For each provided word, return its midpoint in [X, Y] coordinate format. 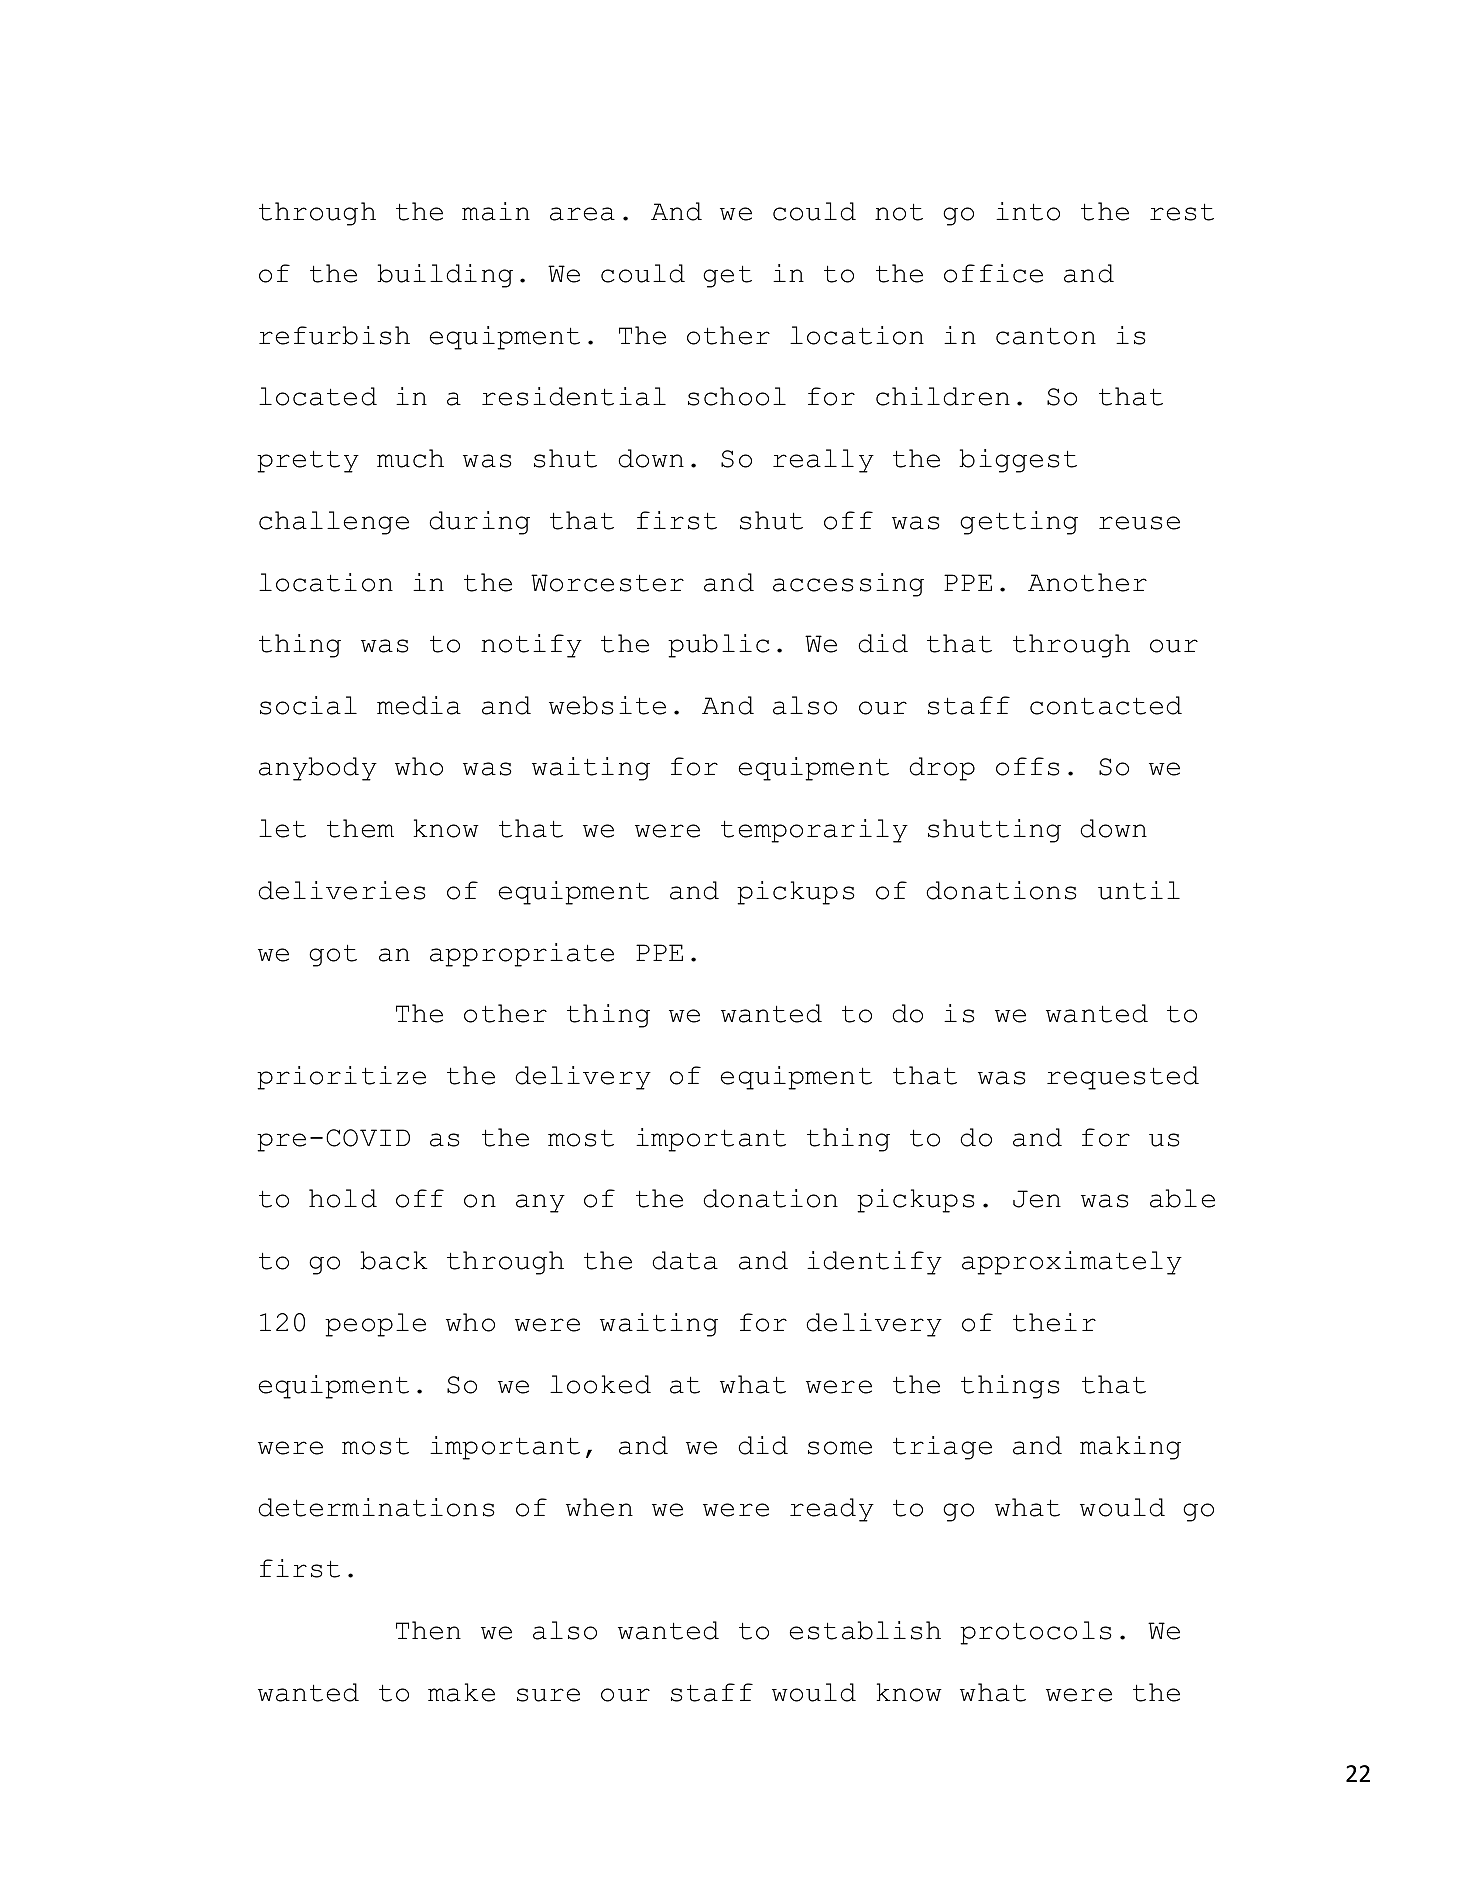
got [333, 955]
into [1028, 211]
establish [865, 1630]
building [445, 276]
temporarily [814, 831]
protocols [1036, 1633]
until [1139, 890]
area [582, 214]
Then [428, 1630]
